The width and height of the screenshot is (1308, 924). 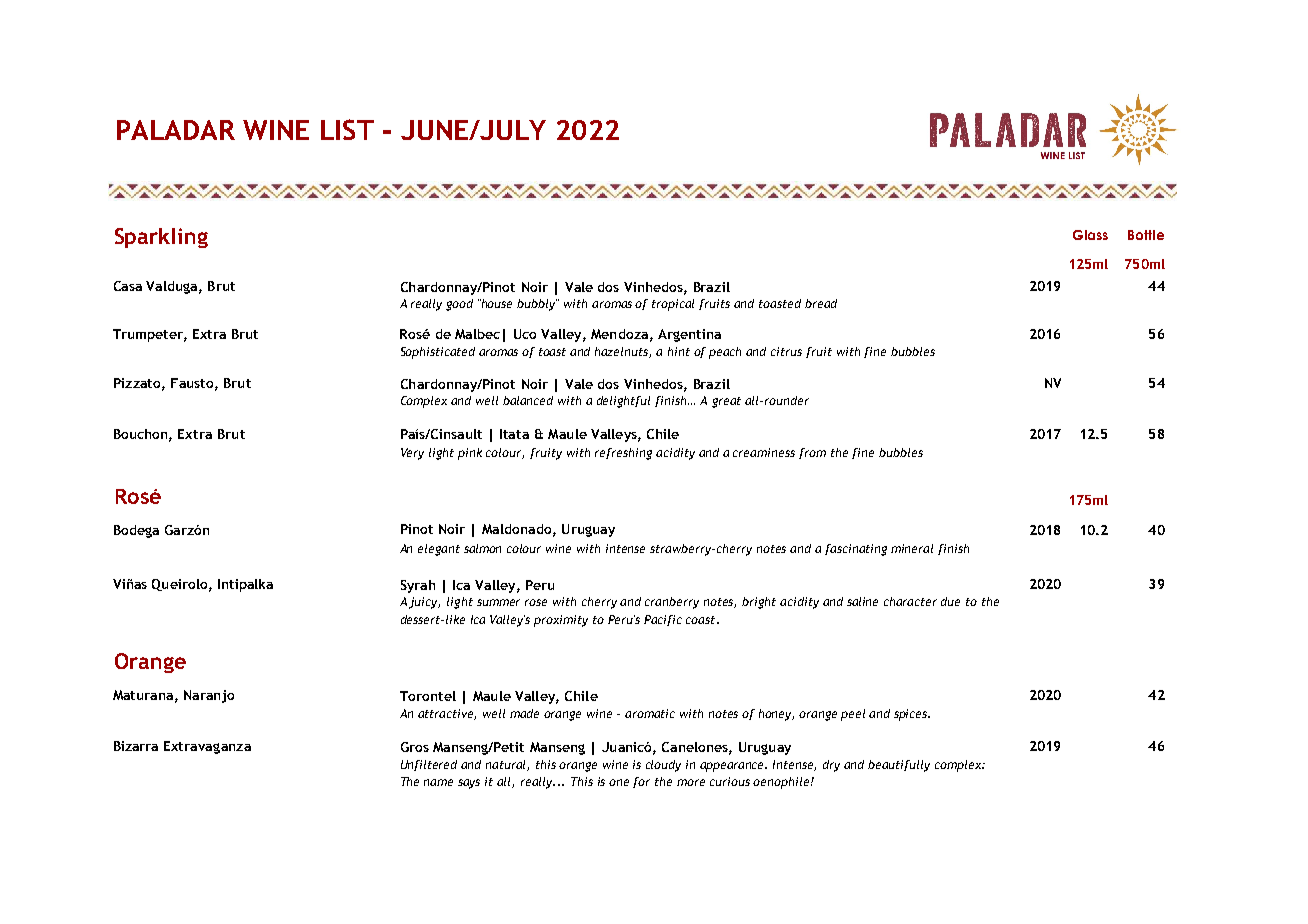 What do you see at coordinates (899, 766) in the screenshot?
I see `beautifully` at bounding box center [899, 766].
